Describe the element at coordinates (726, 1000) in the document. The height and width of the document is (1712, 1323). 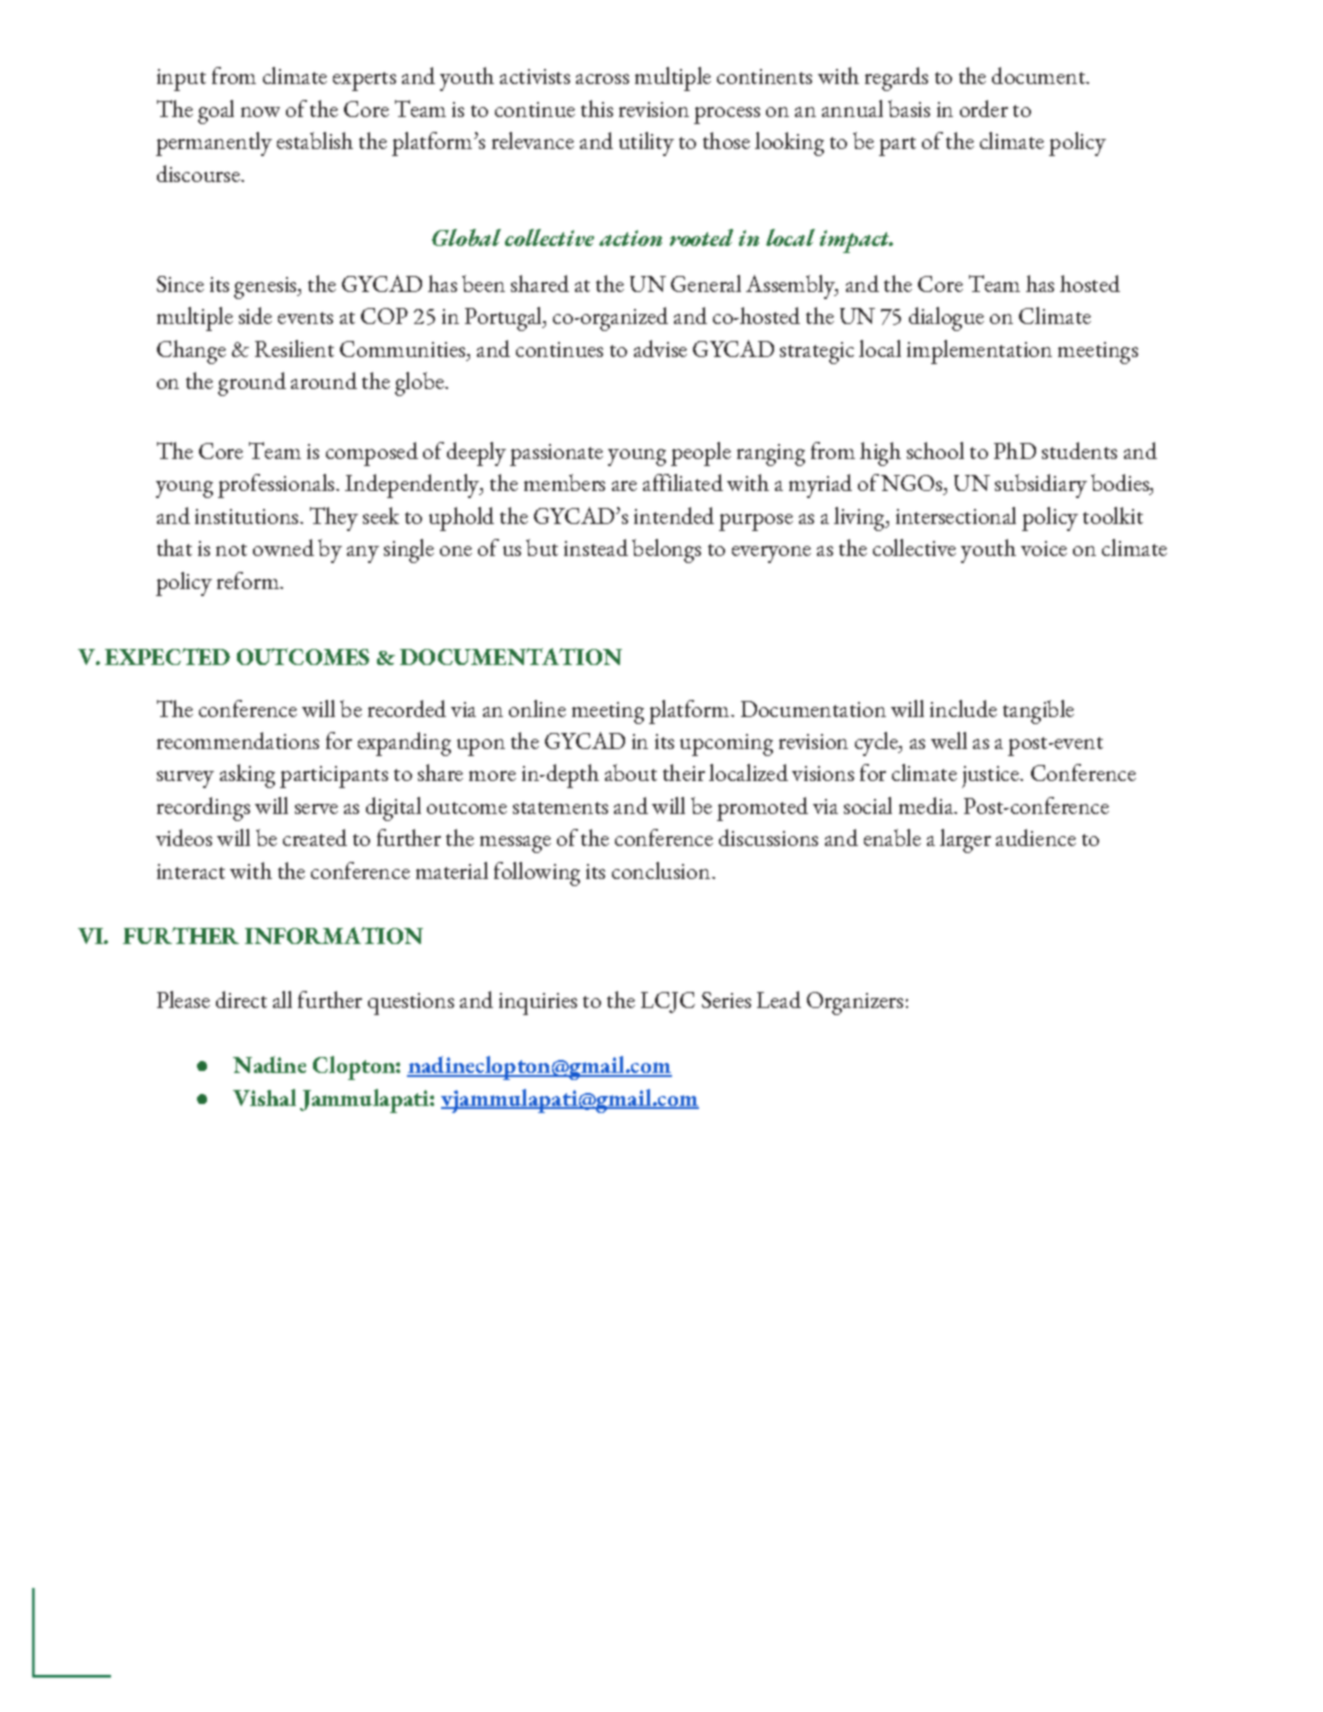
I see `Series` at that location.
